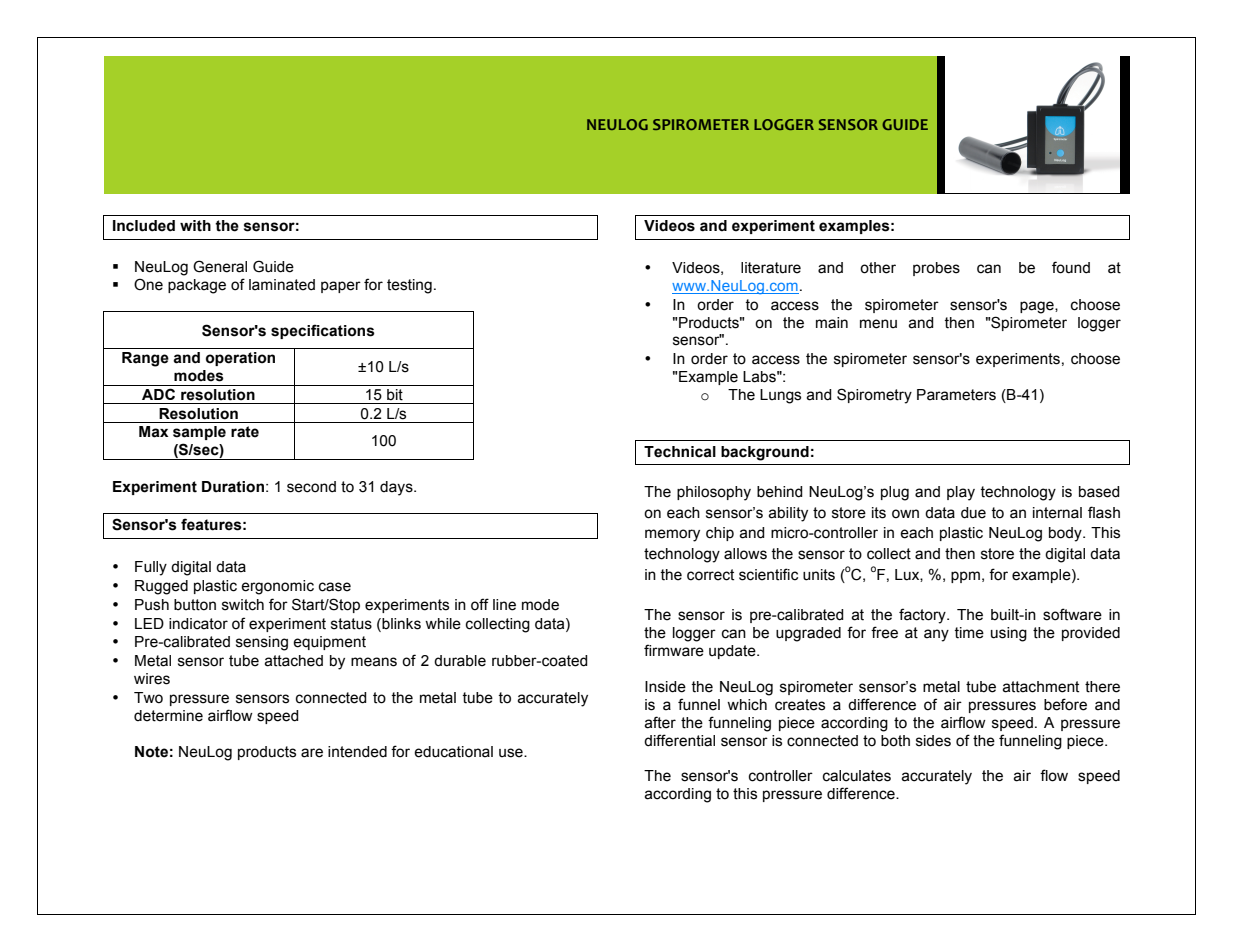 Image resolution: width=1233 pixels, height=952 pixels. I want to click on play, so click(961, 493).
